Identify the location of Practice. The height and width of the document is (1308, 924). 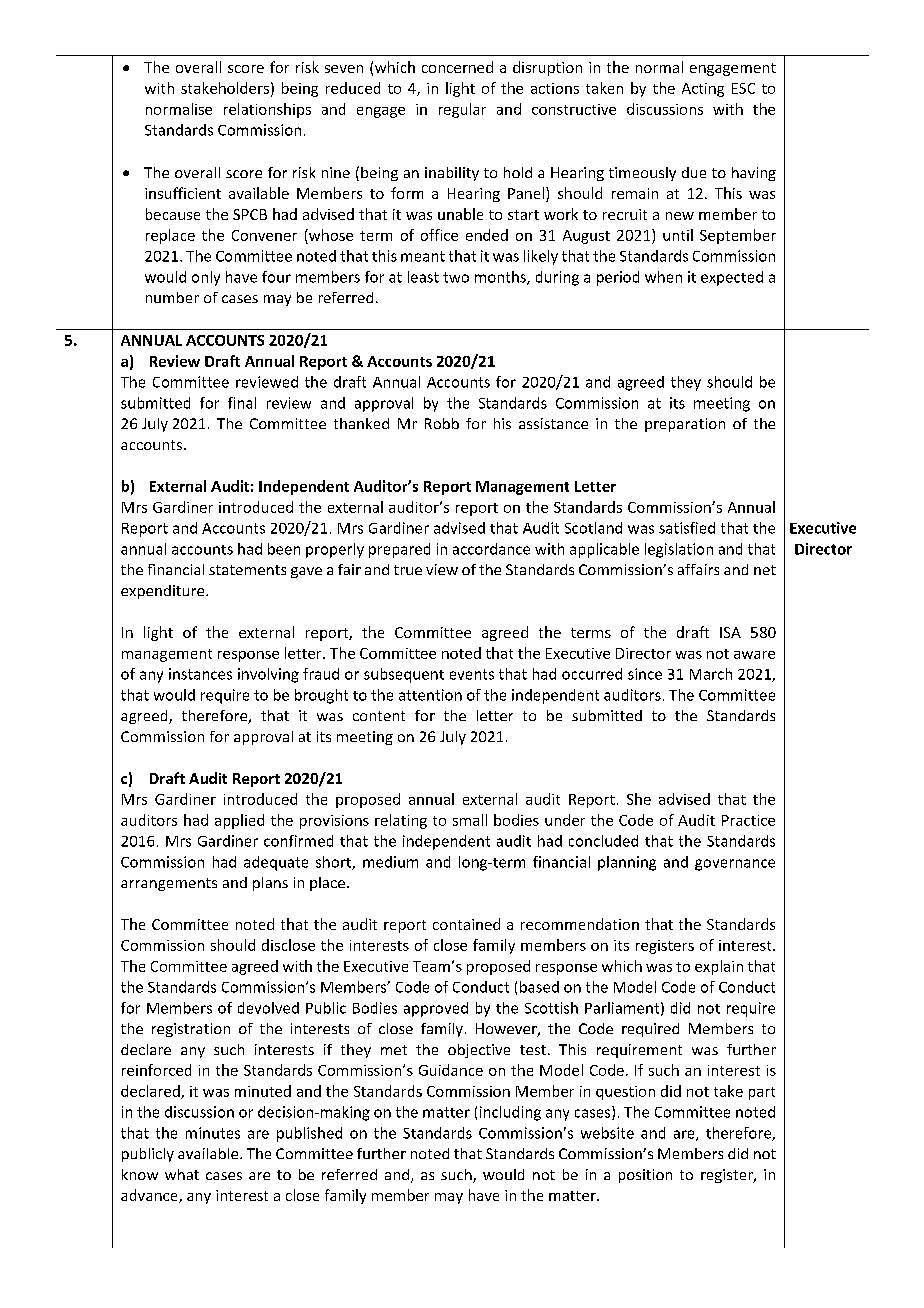
(748, 820).
